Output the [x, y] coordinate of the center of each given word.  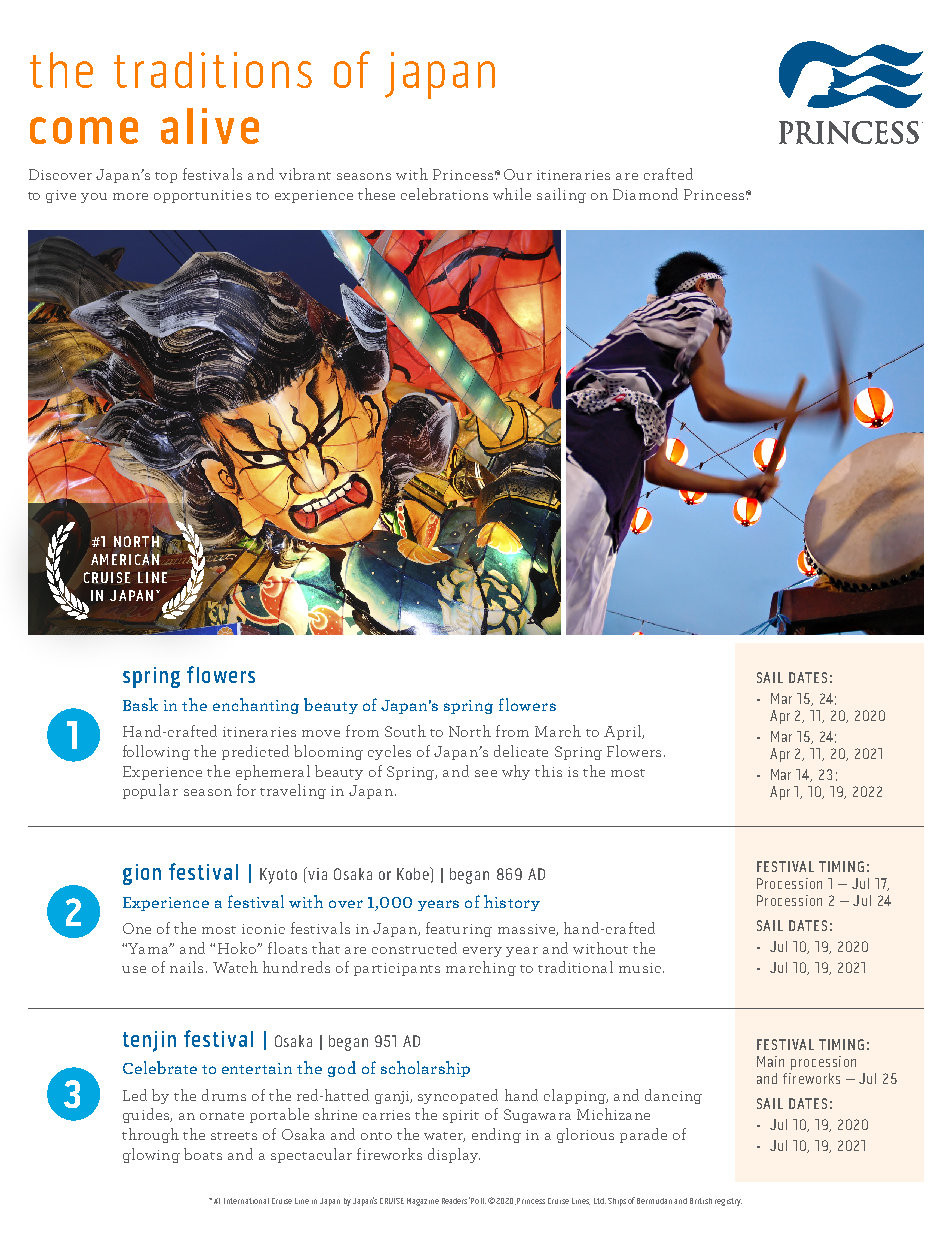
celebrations [444, 194]
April [623, 732]
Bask [140, 704]
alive [210, 126]
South [405, 731]
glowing [151, 1155]
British [701, 1201]
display [454, 1155]
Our [518, 174]
